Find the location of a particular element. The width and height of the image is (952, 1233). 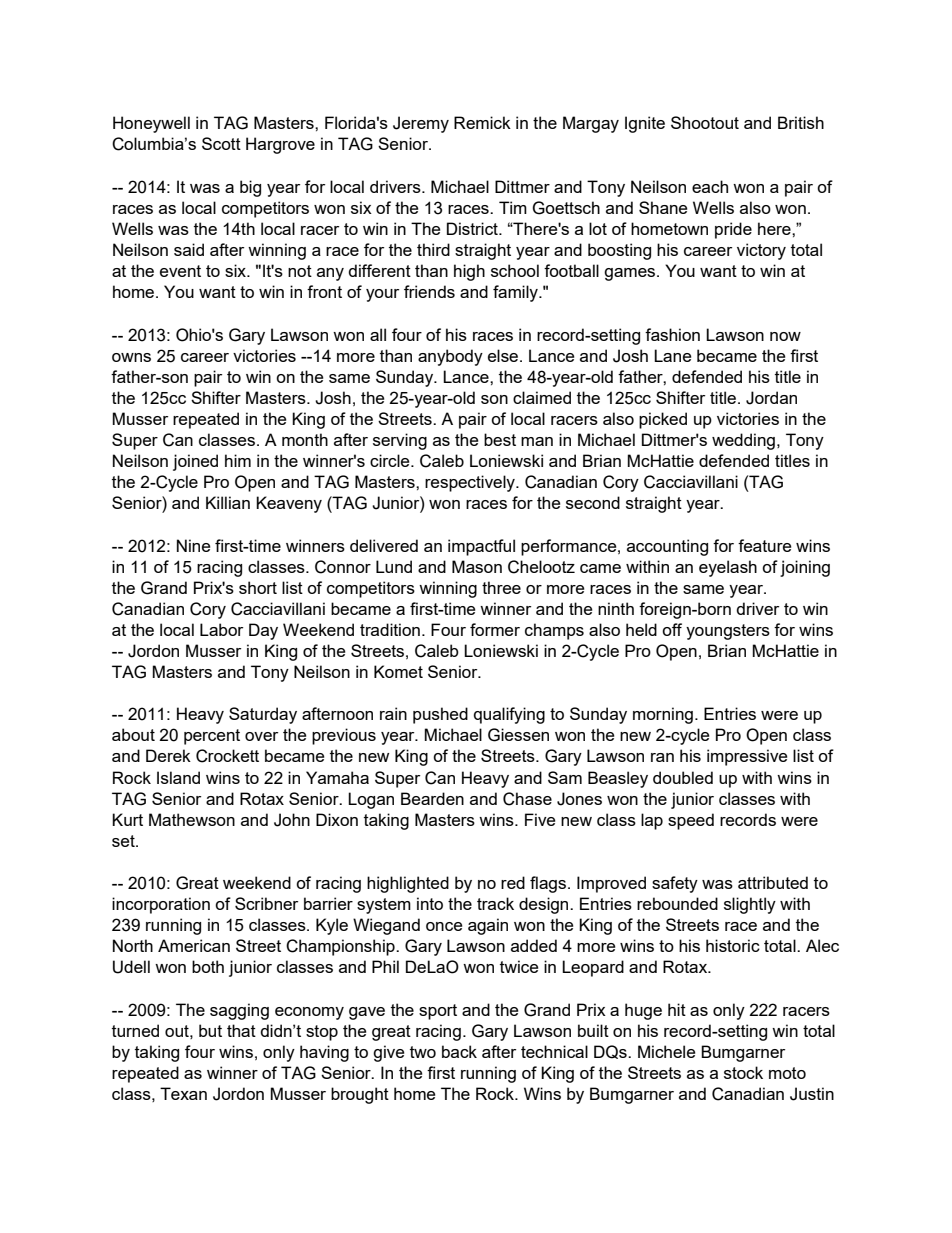

impactful is located at coordinates (481, 547).
